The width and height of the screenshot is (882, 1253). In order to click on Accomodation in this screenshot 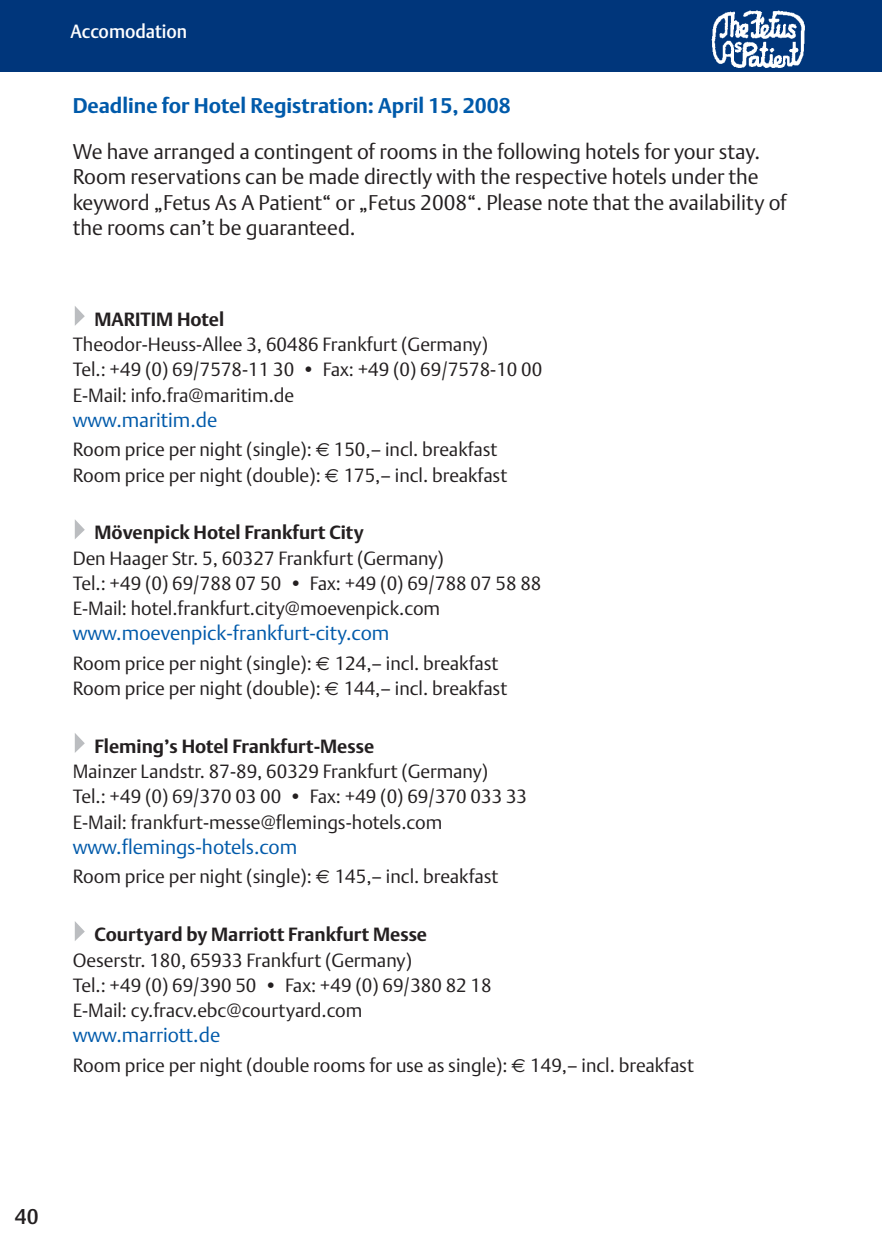, I will do `click(128, 30)`.
